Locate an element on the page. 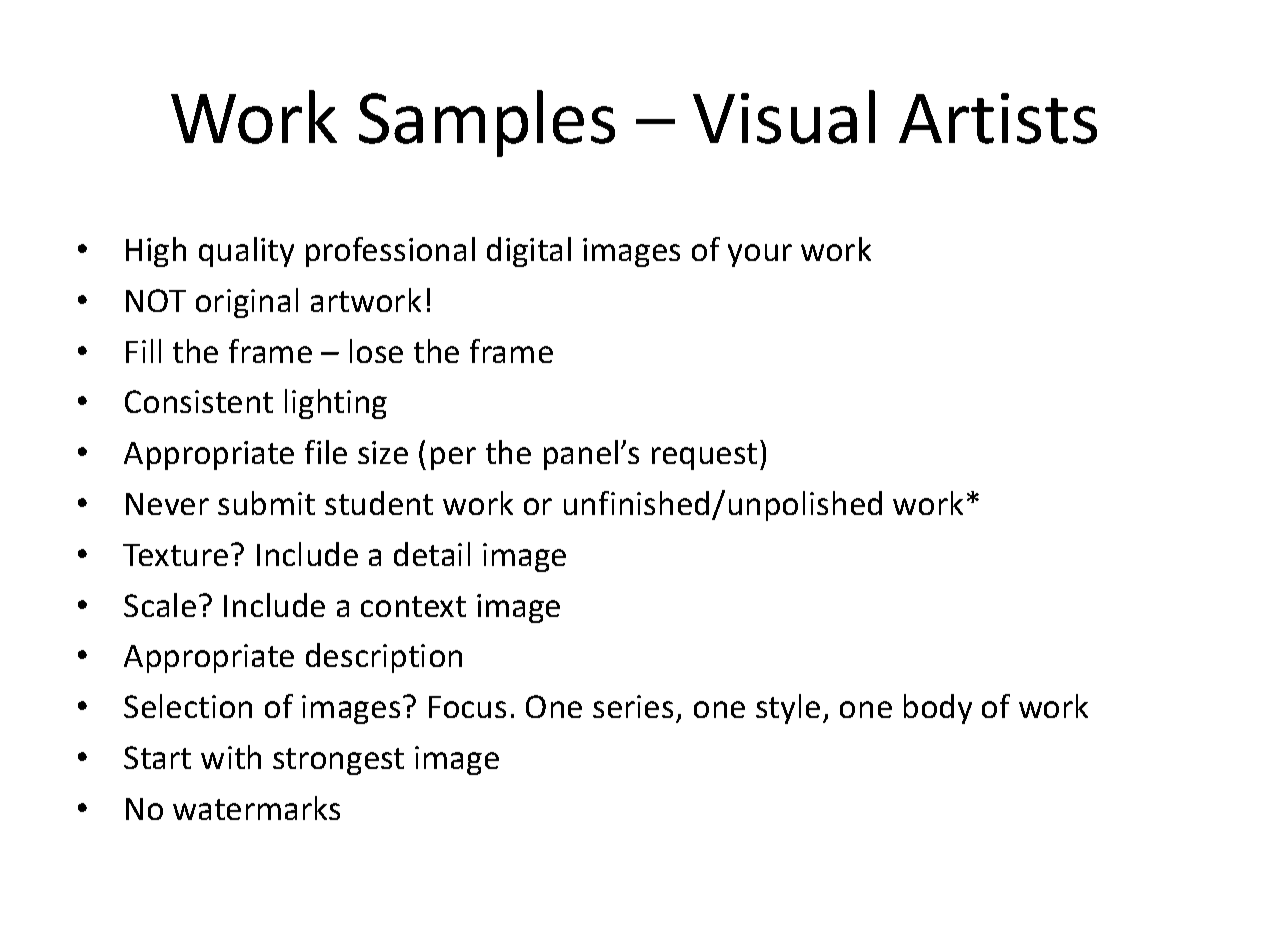 The image size is (1270, 952). request is located at coordinates (704, 456).
